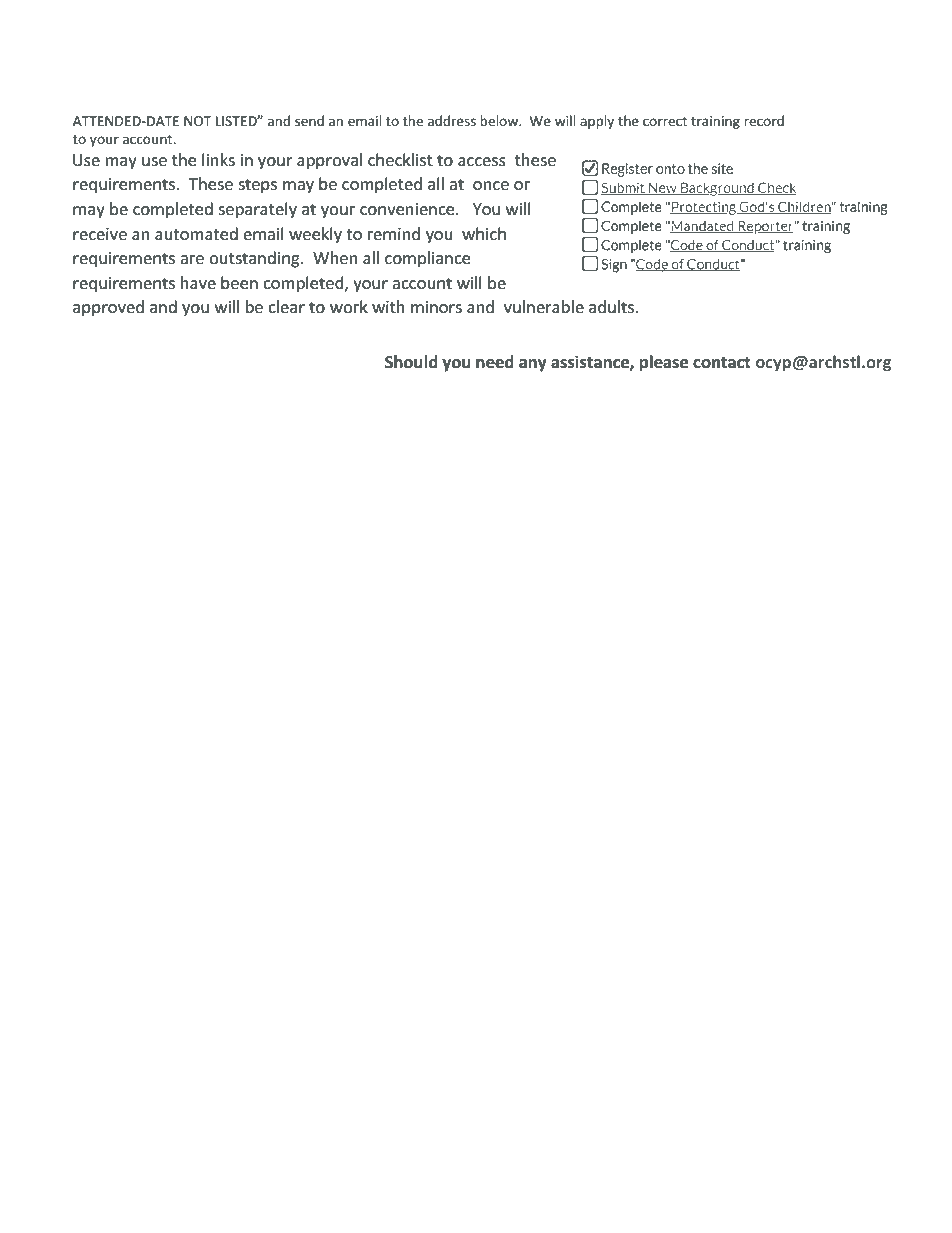 The image size is (952, 1233). Describe the element at coordinates (257, 186) in the document. I see `steps` at that location.
